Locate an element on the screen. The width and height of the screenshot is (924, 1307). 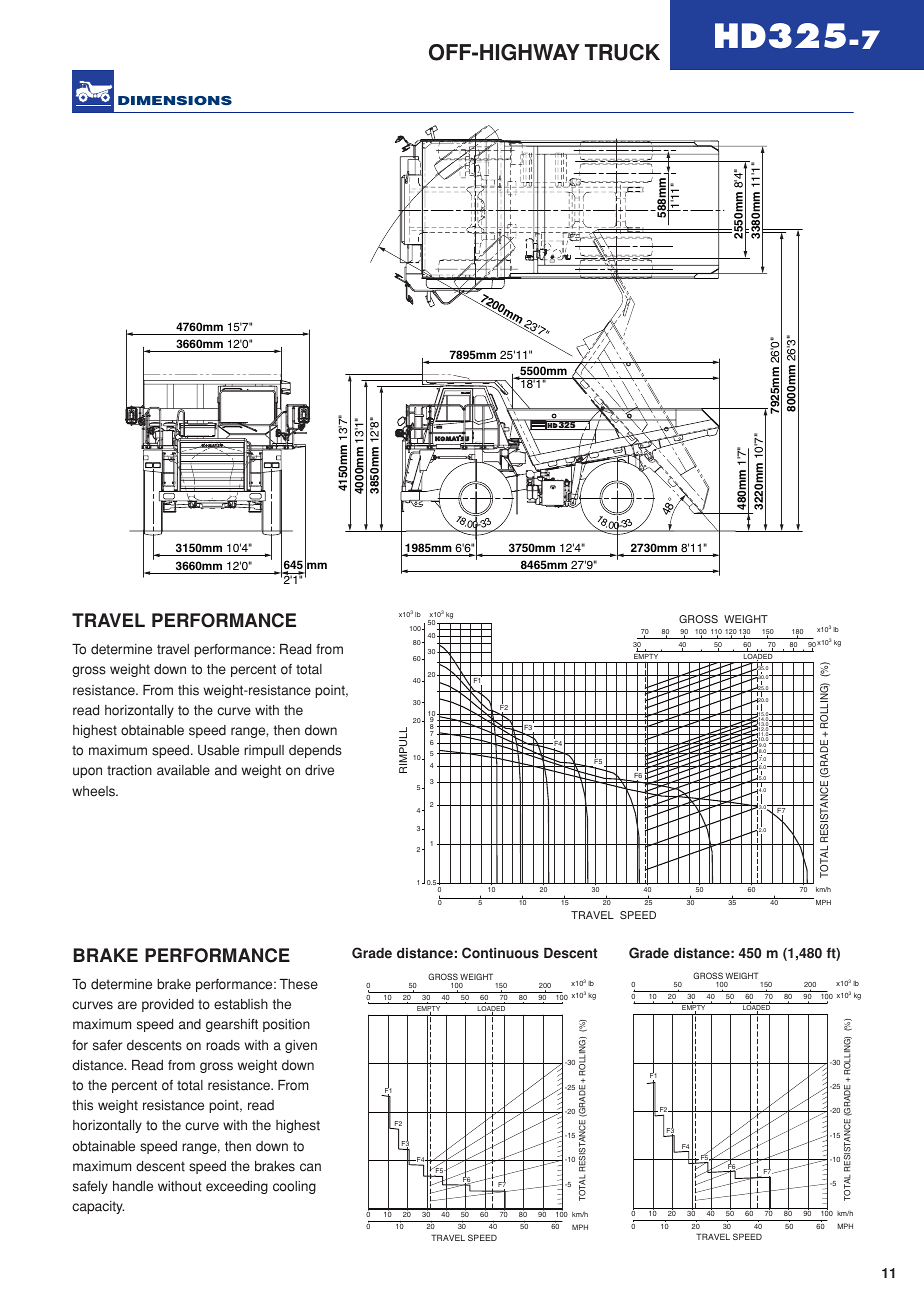
DIMENSIONS is located at coordinates (175, 100).
